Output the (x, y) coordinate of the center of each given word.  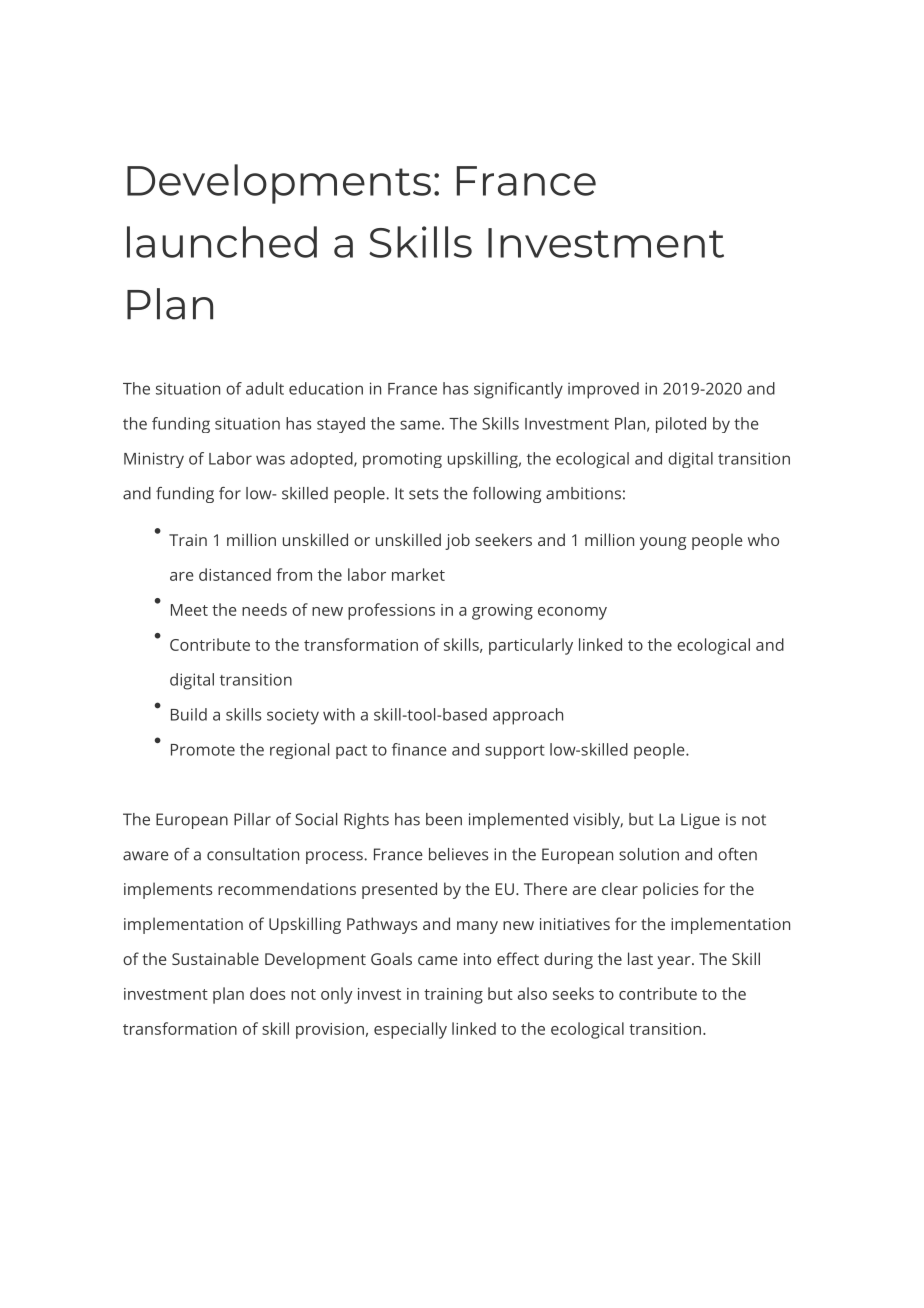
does (267, 993)
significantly (518, 390)
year (675, 962)
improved (603, 390)
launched (222, 242)
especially (410, 1030)
